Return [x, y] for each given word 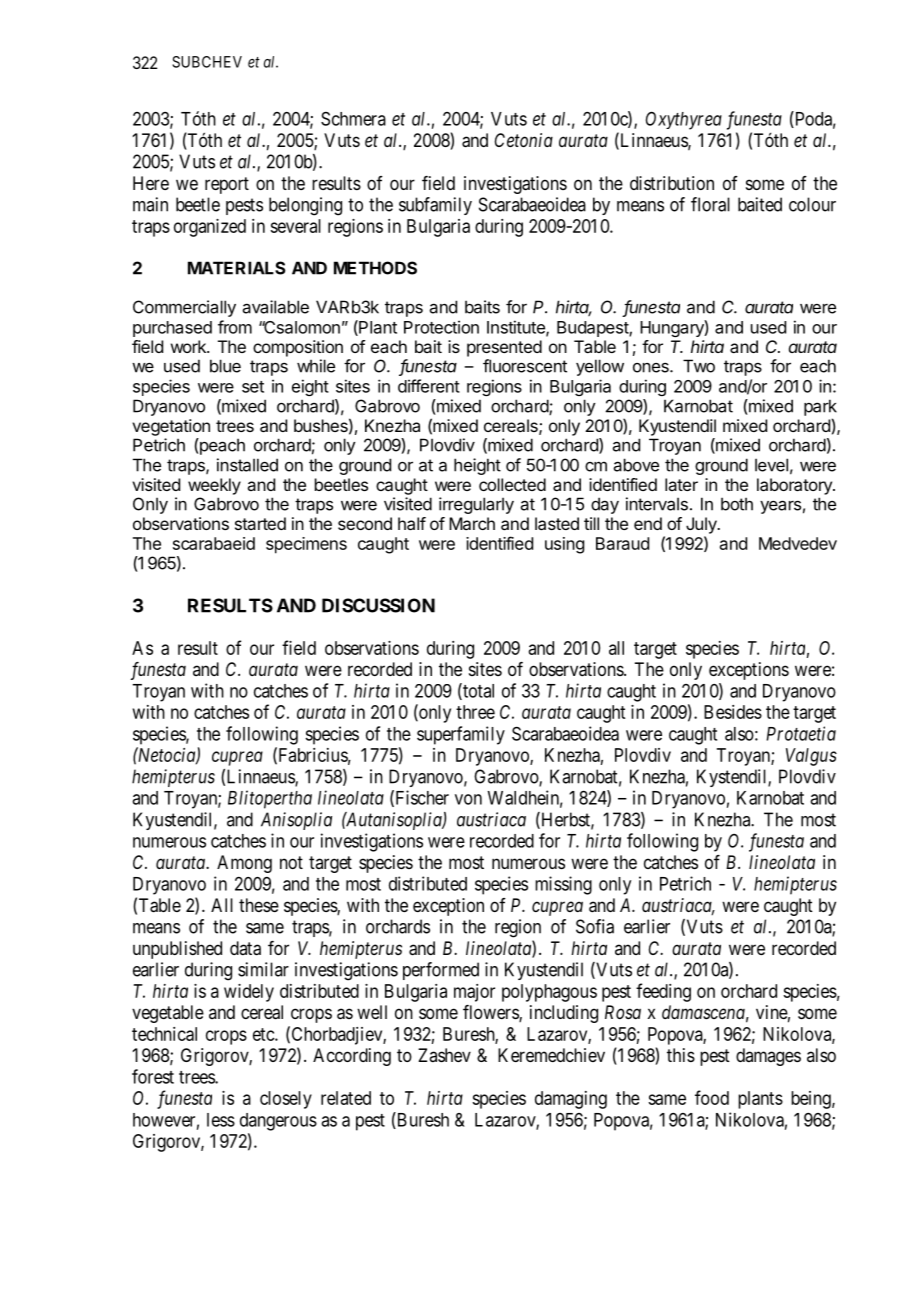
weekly [214, 486]
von [468, 799]
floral [710, 204]
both [737, 504]
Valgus [811, 757]
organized [210, 228]
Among [244, 864]
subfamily [435, 206]
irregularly [476, 505]
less [221, 1120]
